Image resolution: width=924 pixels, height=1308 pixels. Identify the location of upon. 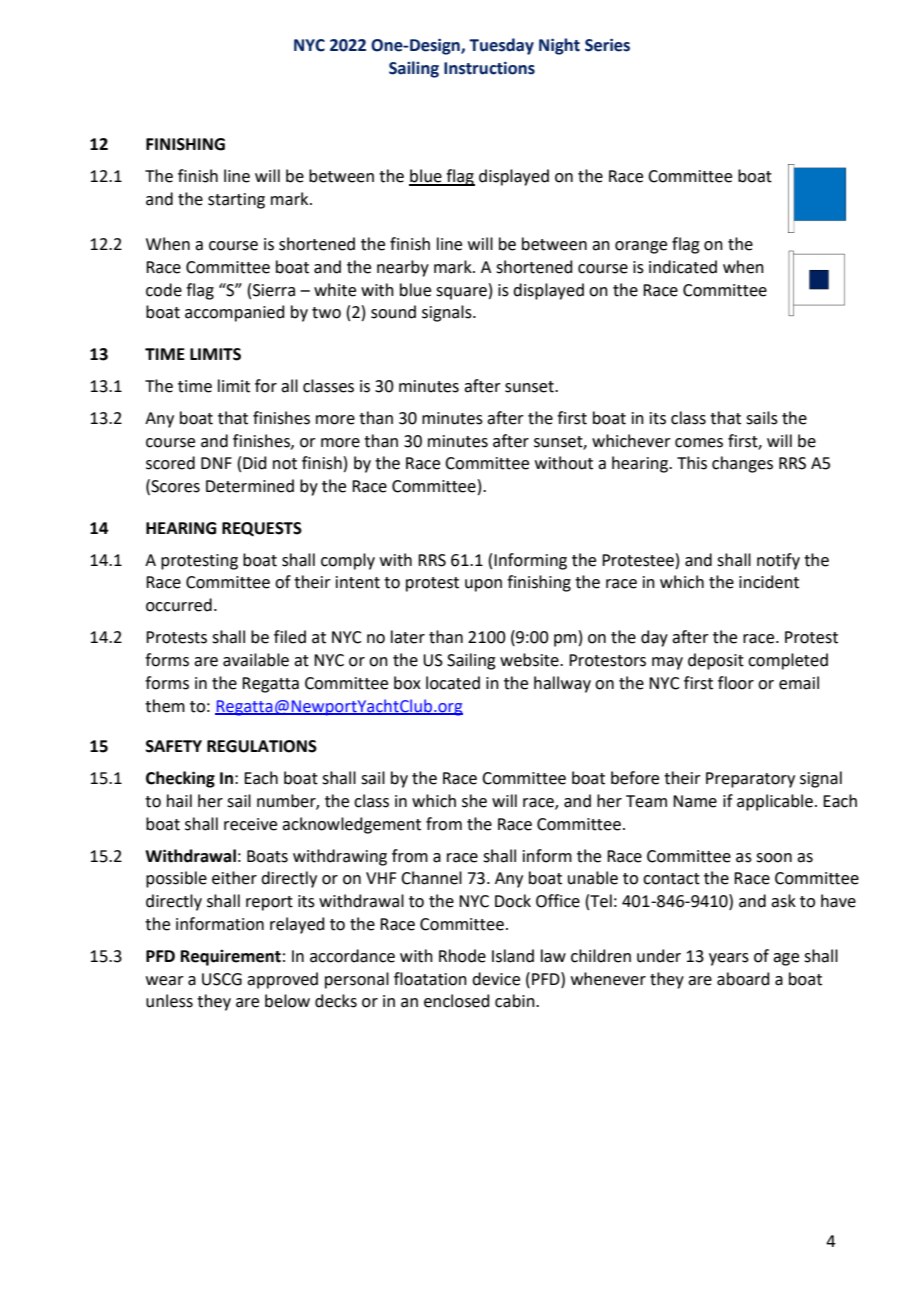
(483, 585).
